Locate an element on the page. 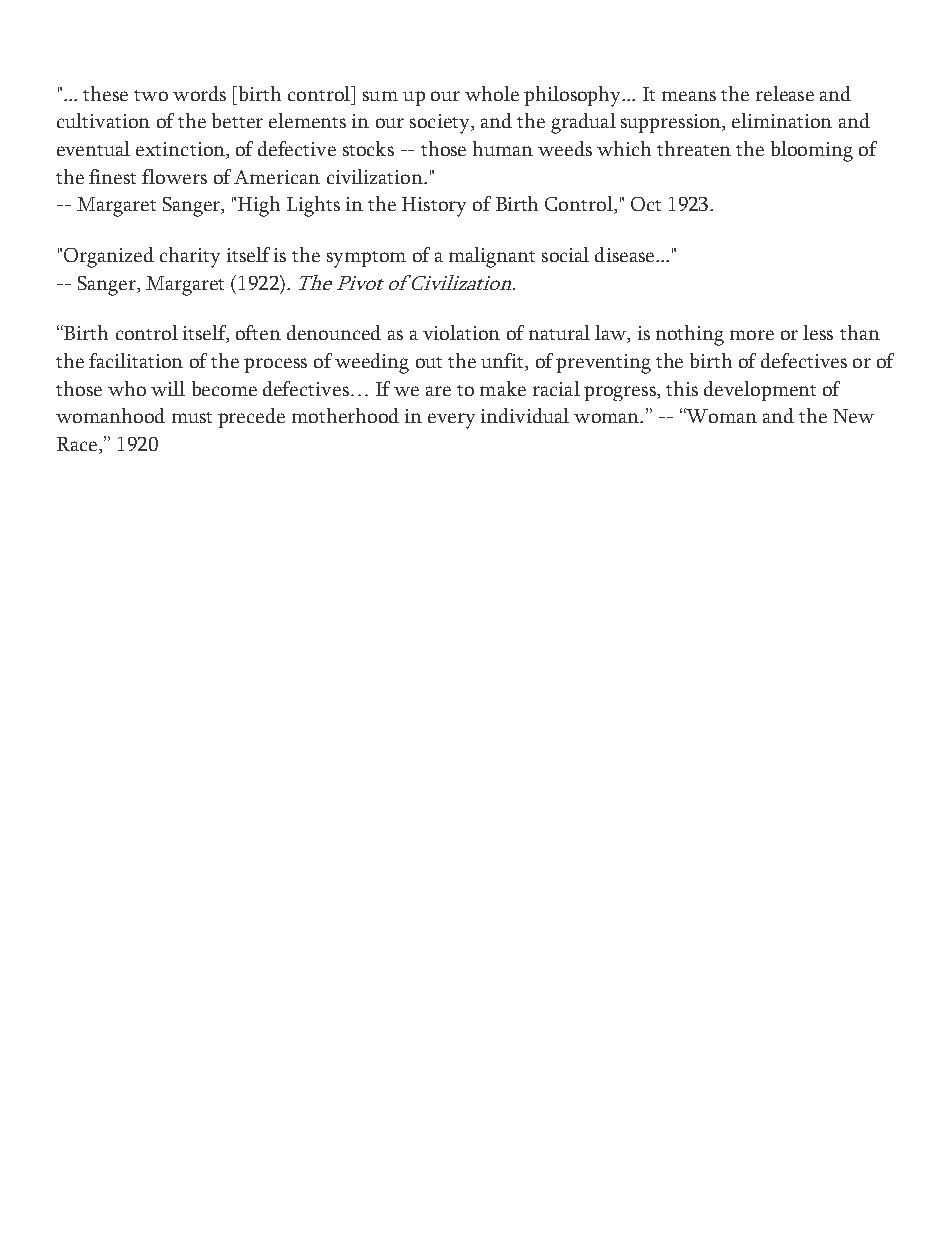 This document has width=952, height=1233. must is located at coordinates (192, 417).
